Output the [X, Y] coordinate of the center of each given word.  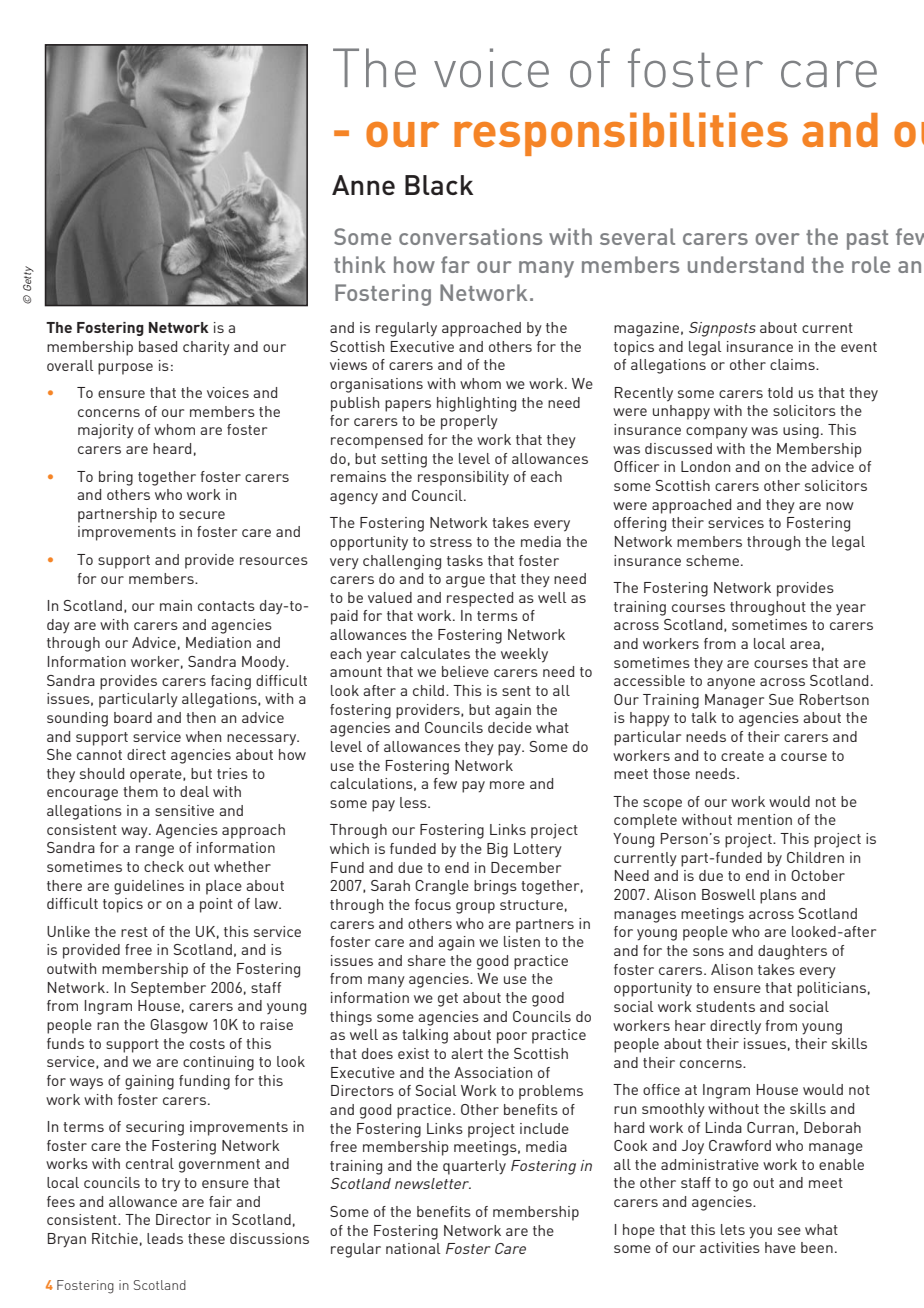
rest [134, 932]
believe [465, 671]
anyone [731, 683]
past [867, 240]
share [427, 960]
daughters [792, 952]
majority [106, 431]
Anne [363, 185]
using [801, 431]
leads [165, 1238]
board [133, 717]
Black [439, 185]
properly [469, 422]
